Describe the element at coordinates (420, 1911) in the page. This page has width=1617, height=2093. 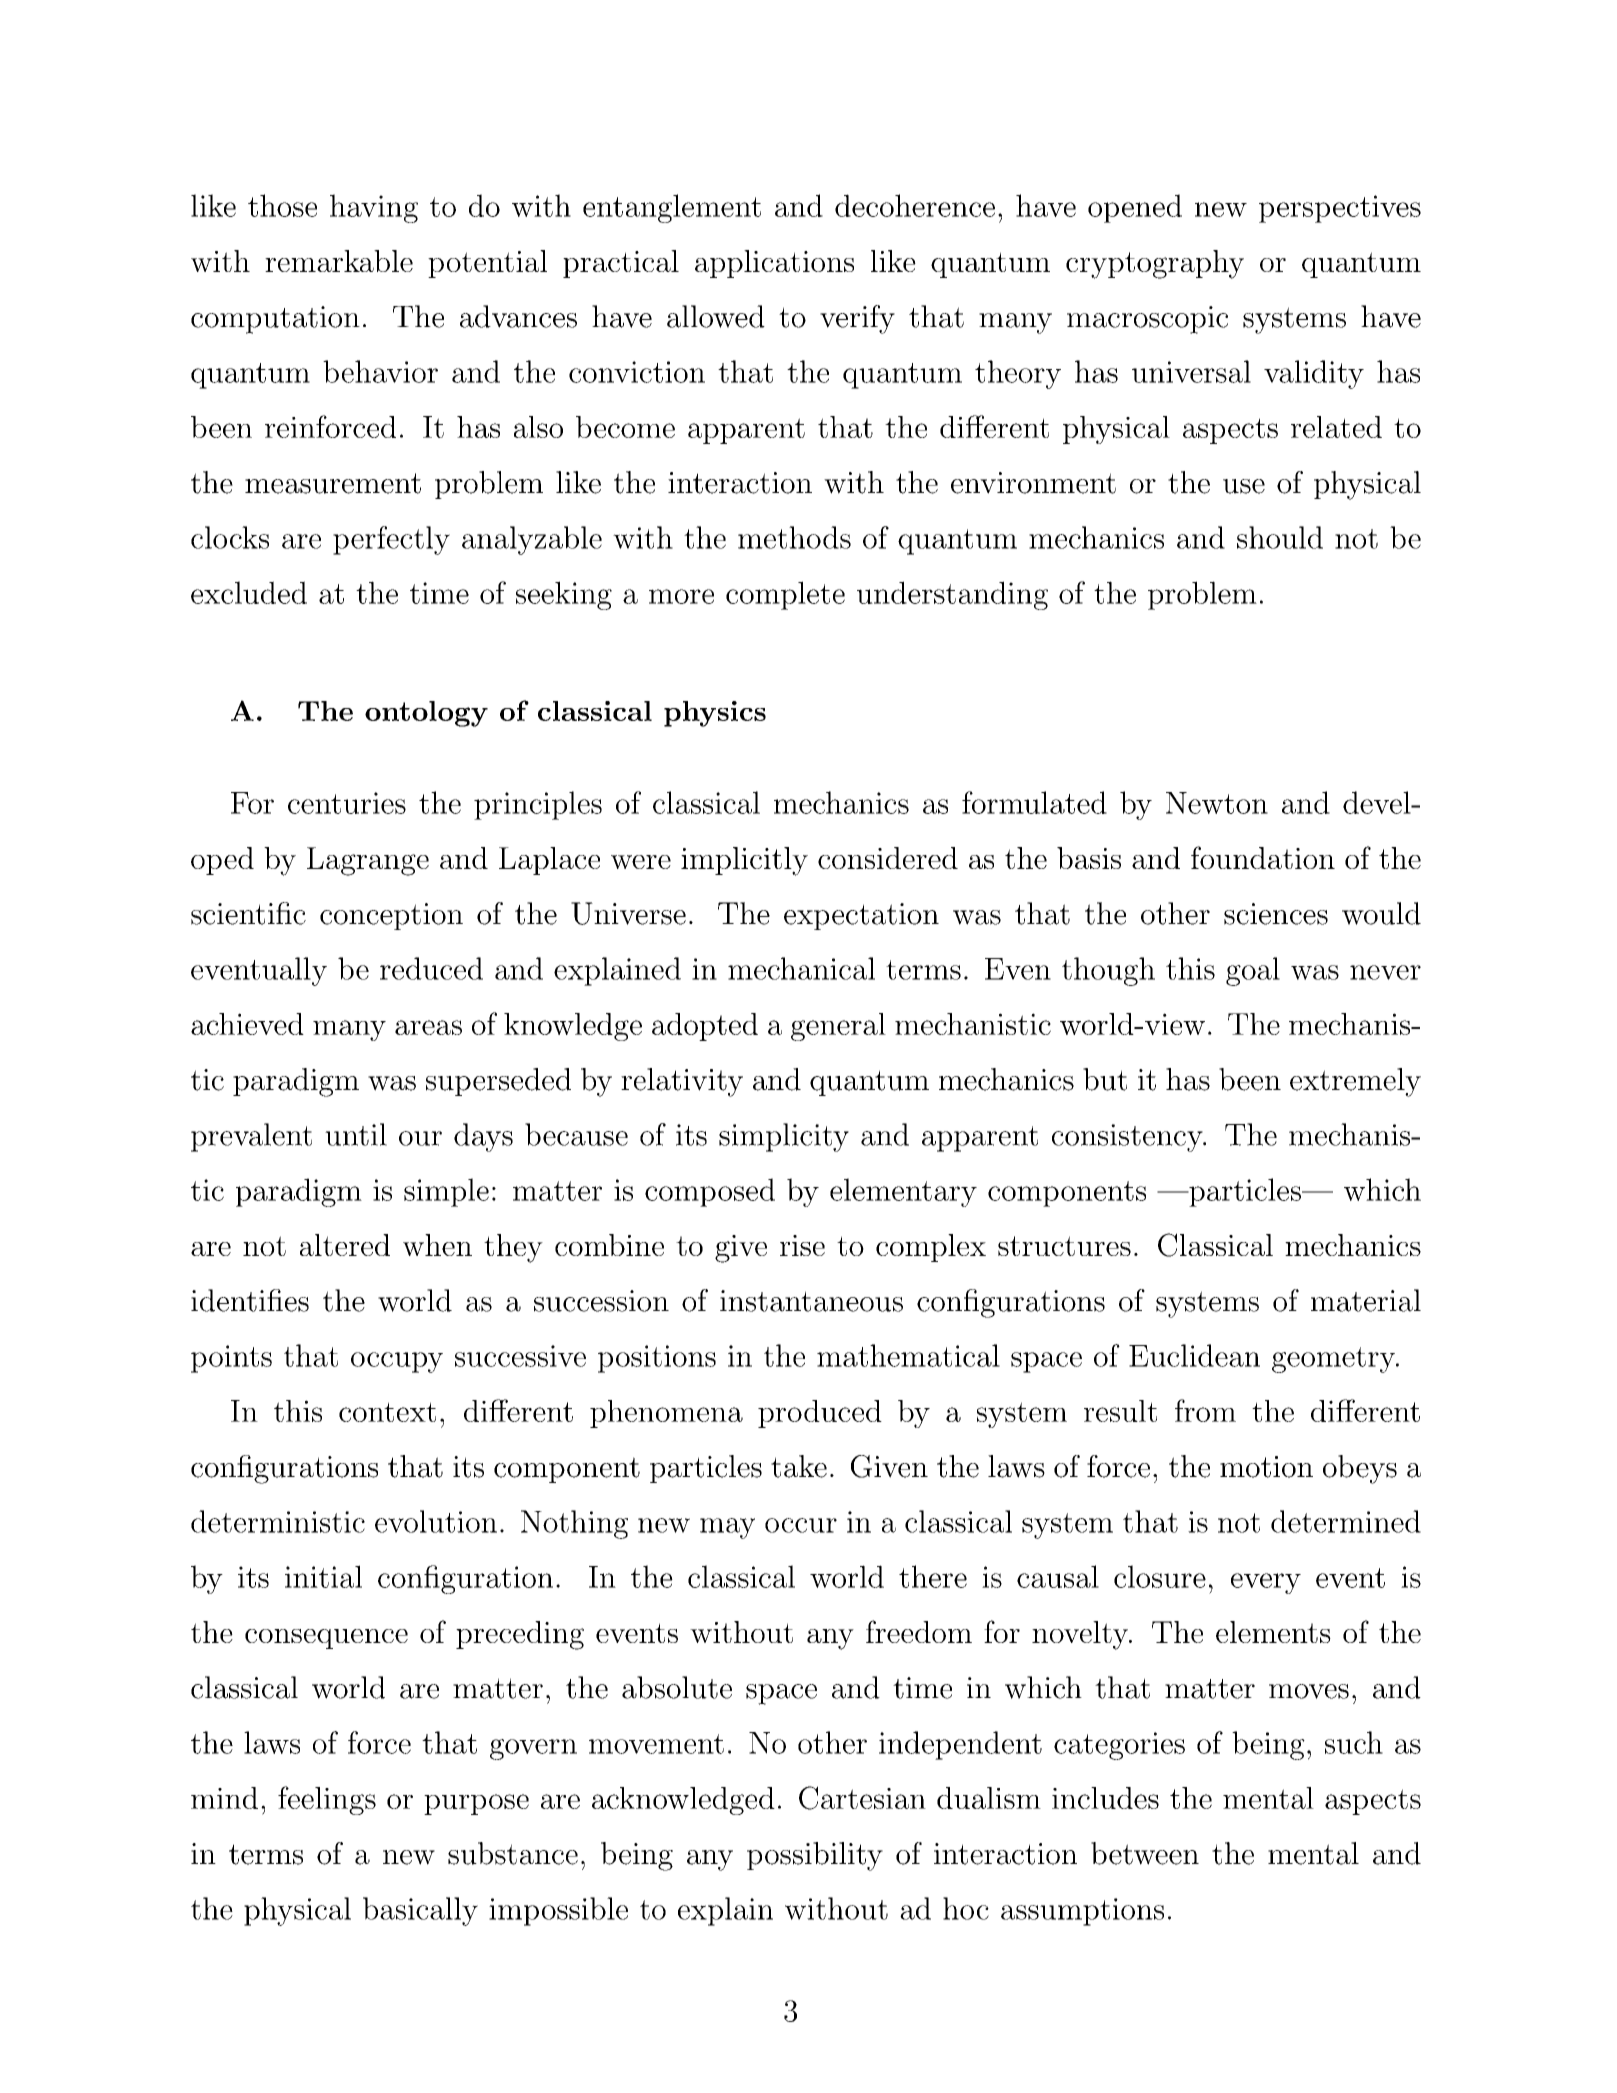
I see `basically` at that location.
